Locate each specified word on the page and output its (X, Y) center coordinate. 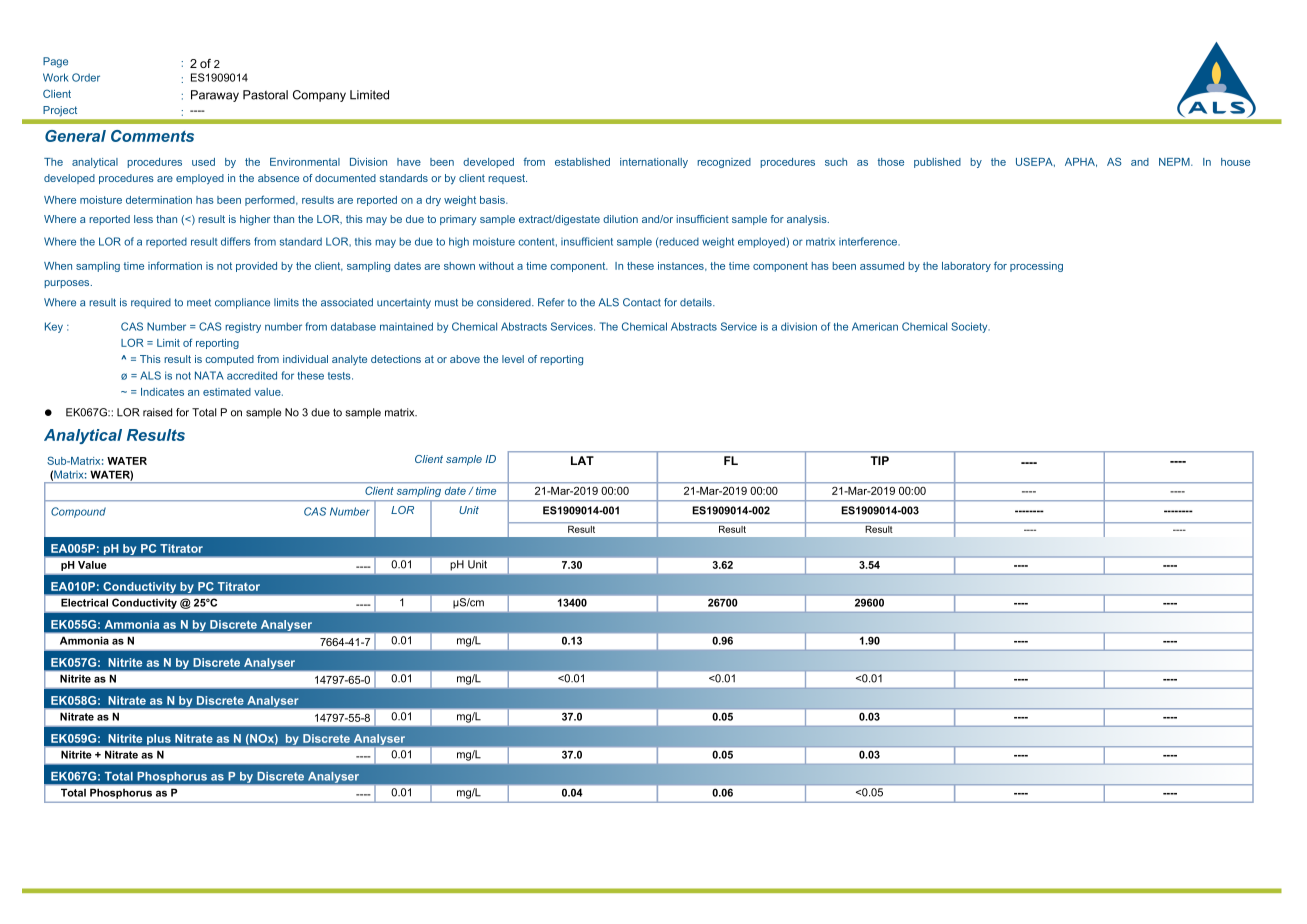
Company (319, 96)
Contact (642, 302)
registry (243, 327)
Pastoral (265, 95)
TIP (879, 460)
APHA (1081, 162)
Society (970, 327)
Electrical (84, 602)
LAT (582, 460)
